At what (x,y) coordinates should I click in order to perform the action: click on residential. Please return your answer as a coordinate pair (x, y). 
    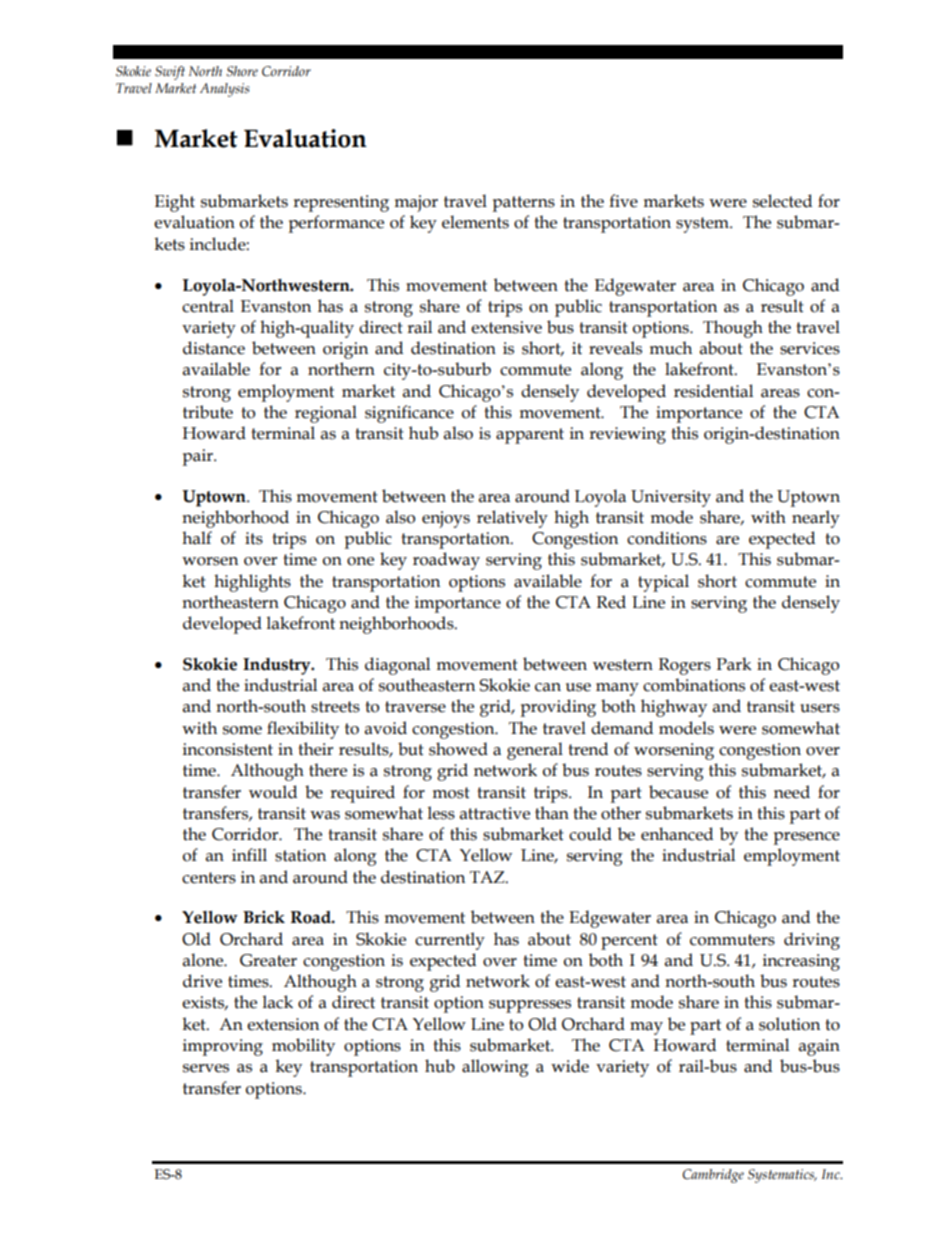
    Looking at the image, I should click on (713, 391).
